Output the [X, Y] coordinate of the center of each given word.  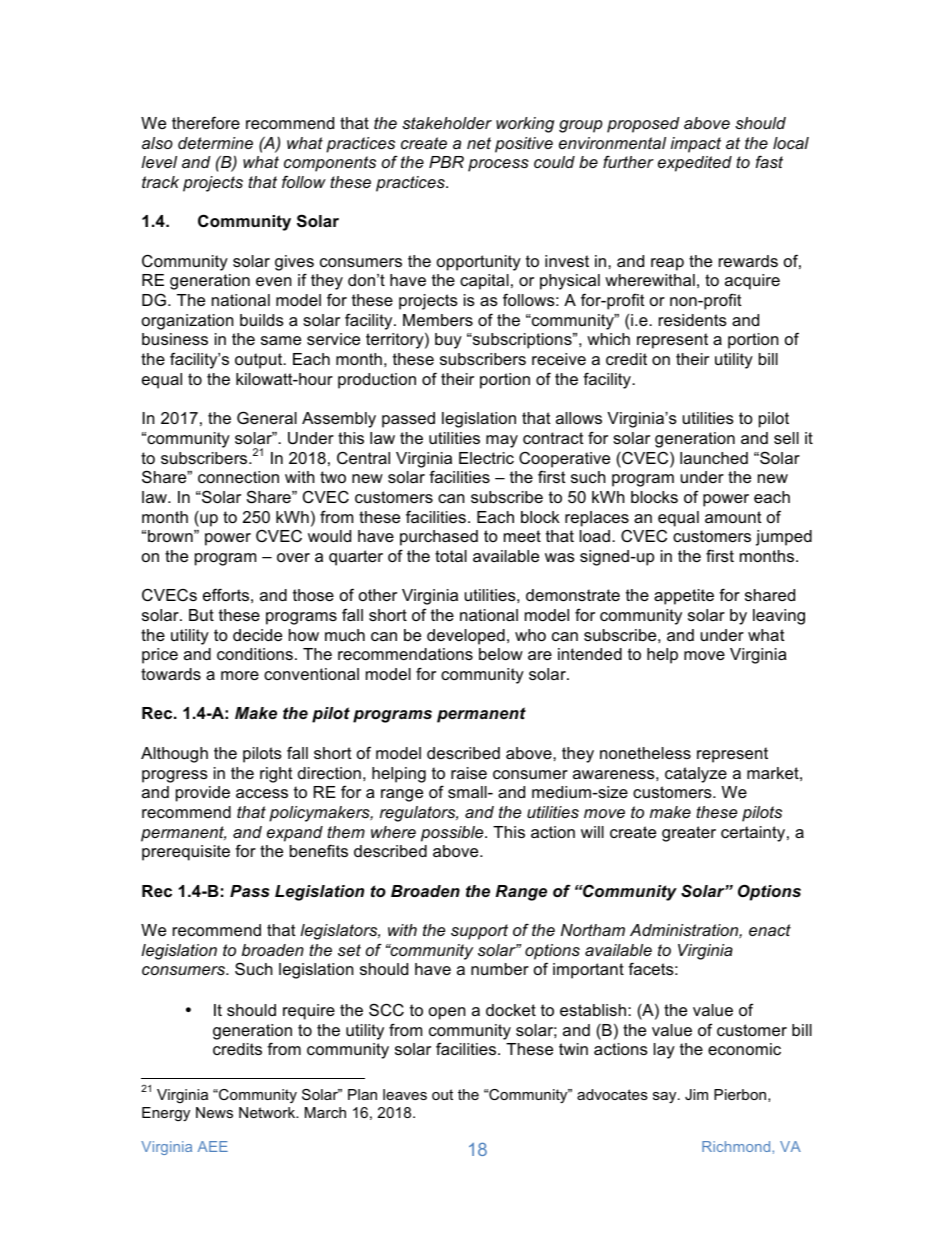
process [498, 165]
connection [238, 477]
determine [215, 143]
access [262, 793]
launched [714, 458]
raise [469, 773]
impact [696, 145]
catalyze [696, 775]
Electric [486, 458]
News [214, 1112]
